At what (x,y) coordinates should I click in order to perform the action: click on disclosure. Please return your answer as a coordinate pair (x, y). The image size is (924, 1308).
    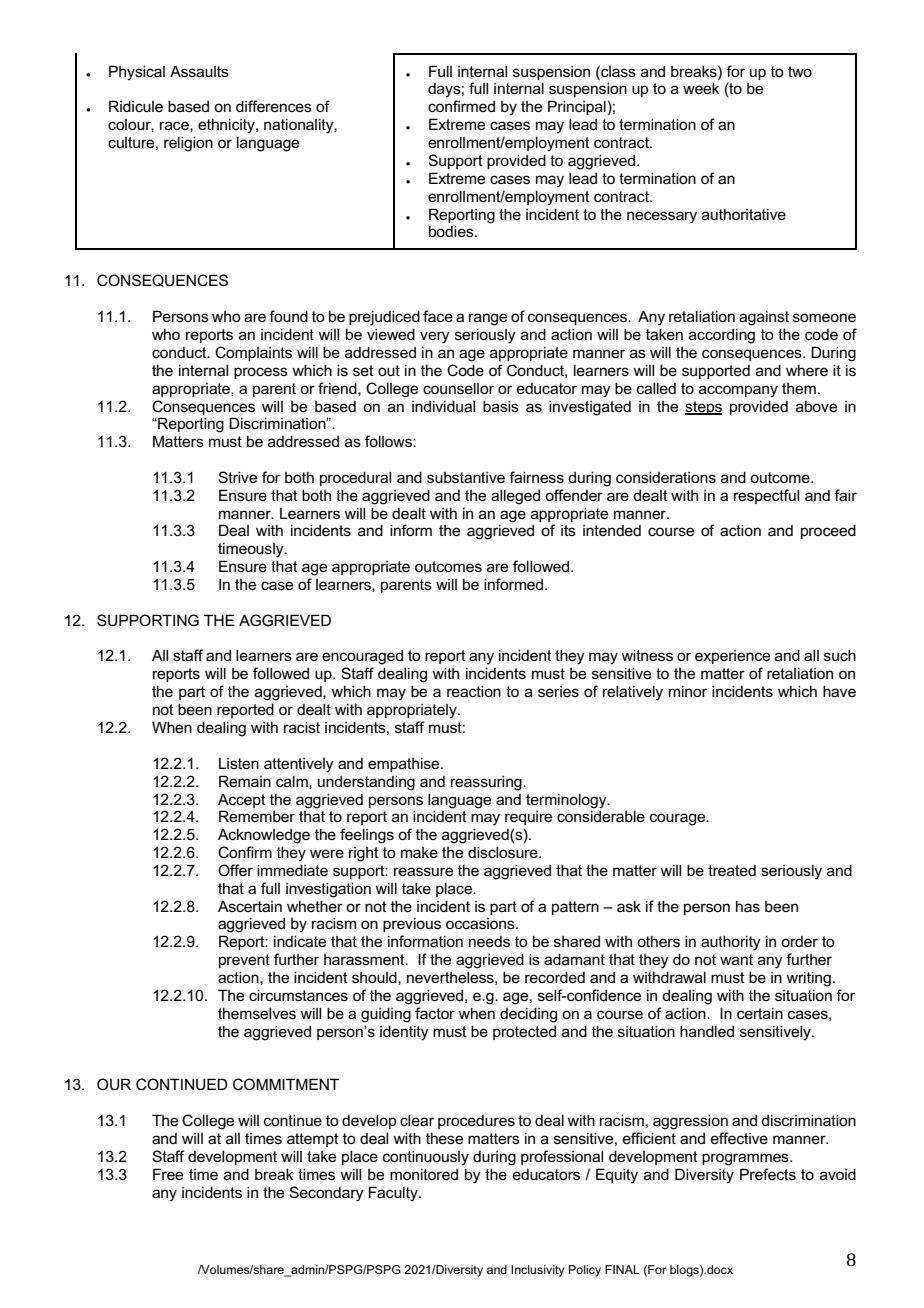
    Looking at the image, I should click on (504, 852).
